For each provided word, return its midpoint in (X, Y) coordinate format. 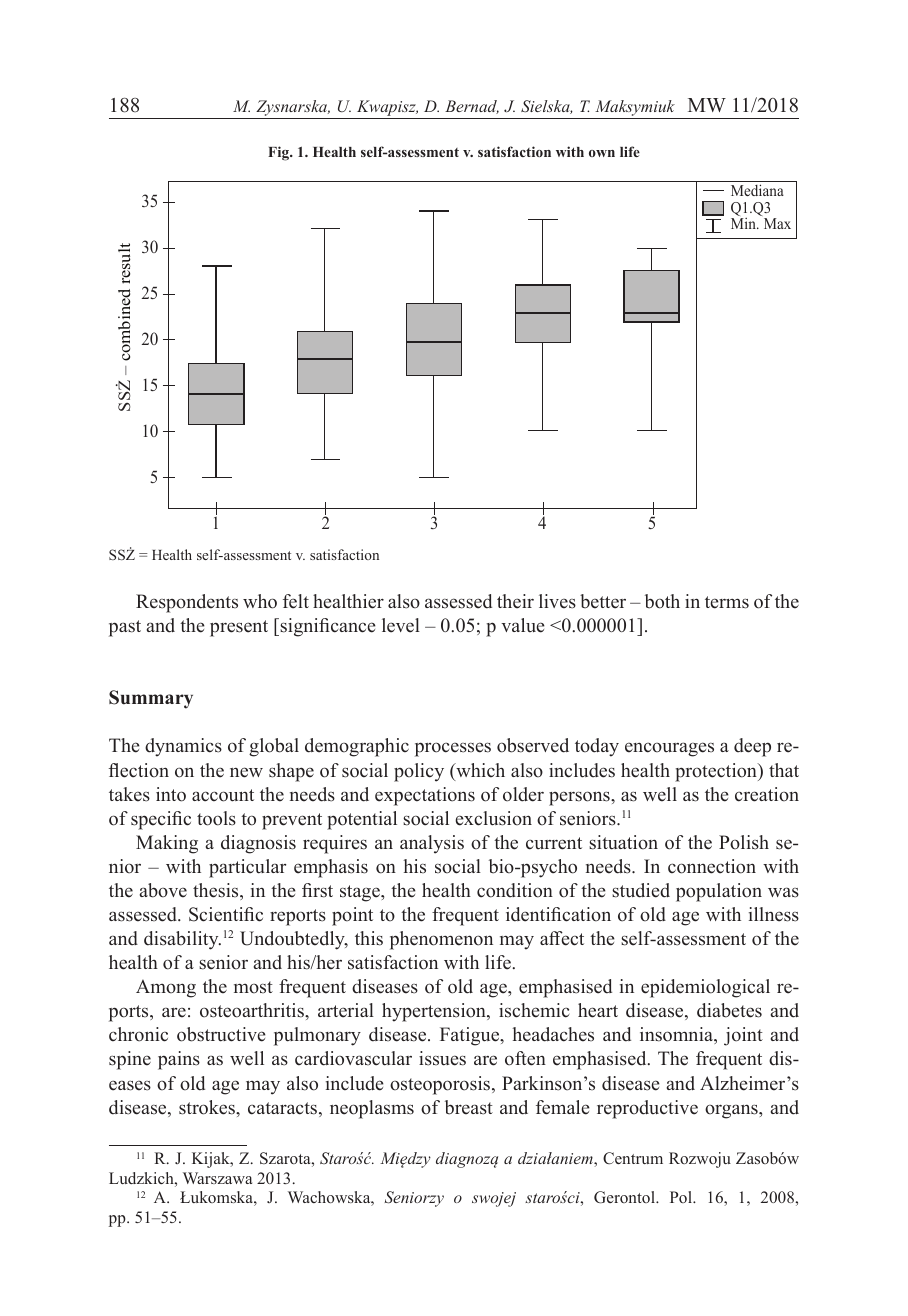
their (515, 601)
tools (216, 818)
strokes (208, 1107)
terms (727, 602)
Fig (279, 153)
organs (732, 1111)
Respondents (187, 603)
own (602, 153)
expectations (425, 796)
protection (717, 772)
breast (469, 1107)
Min (744, 223)
